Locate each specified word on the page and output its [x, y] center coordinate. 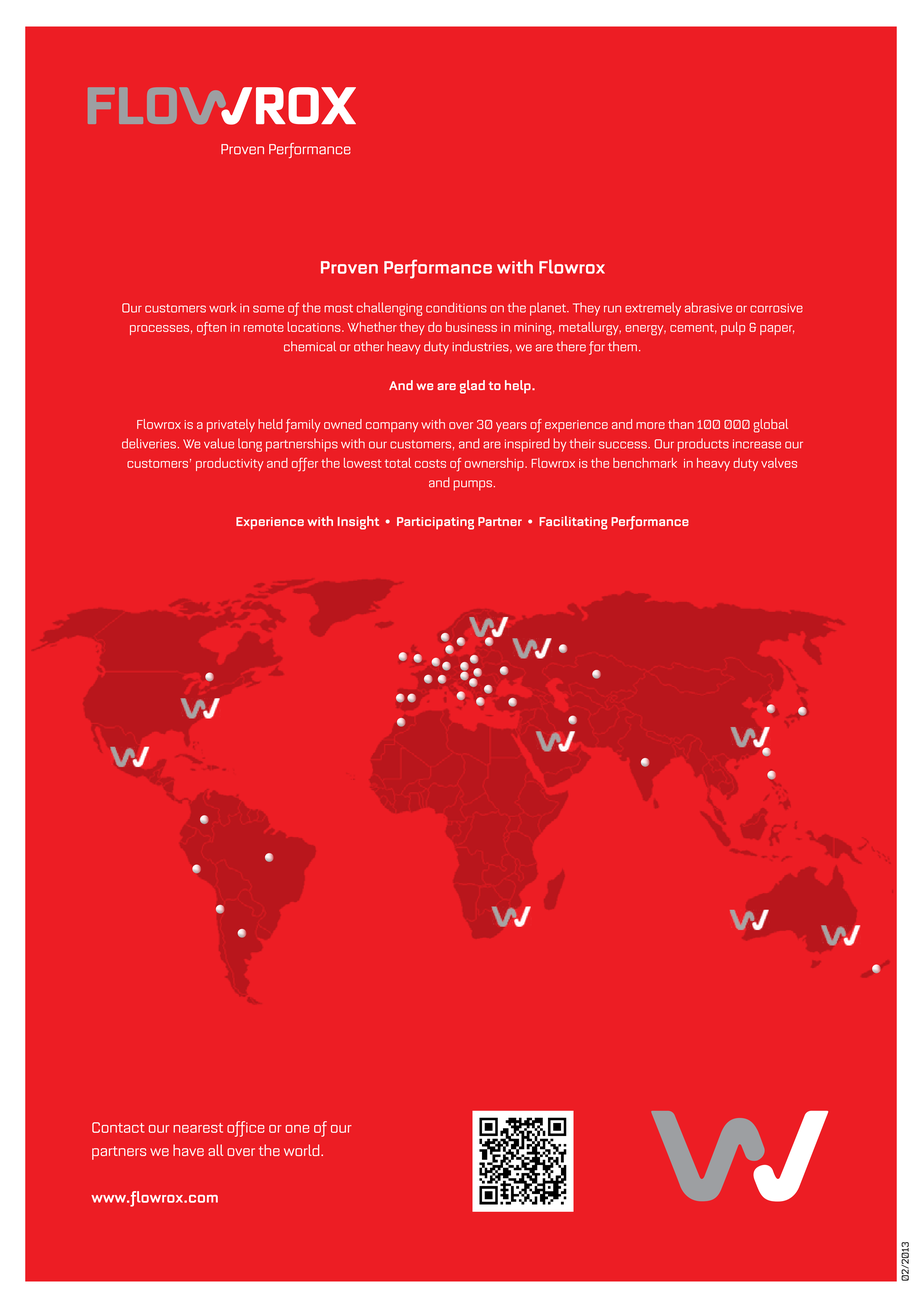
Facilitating [573, 523]
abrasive [708, 307]
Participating [435, 523]
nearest [198, 1128]
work [222, 307]
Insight [358, 523]
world [303, 1150]
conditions [456, 307]
